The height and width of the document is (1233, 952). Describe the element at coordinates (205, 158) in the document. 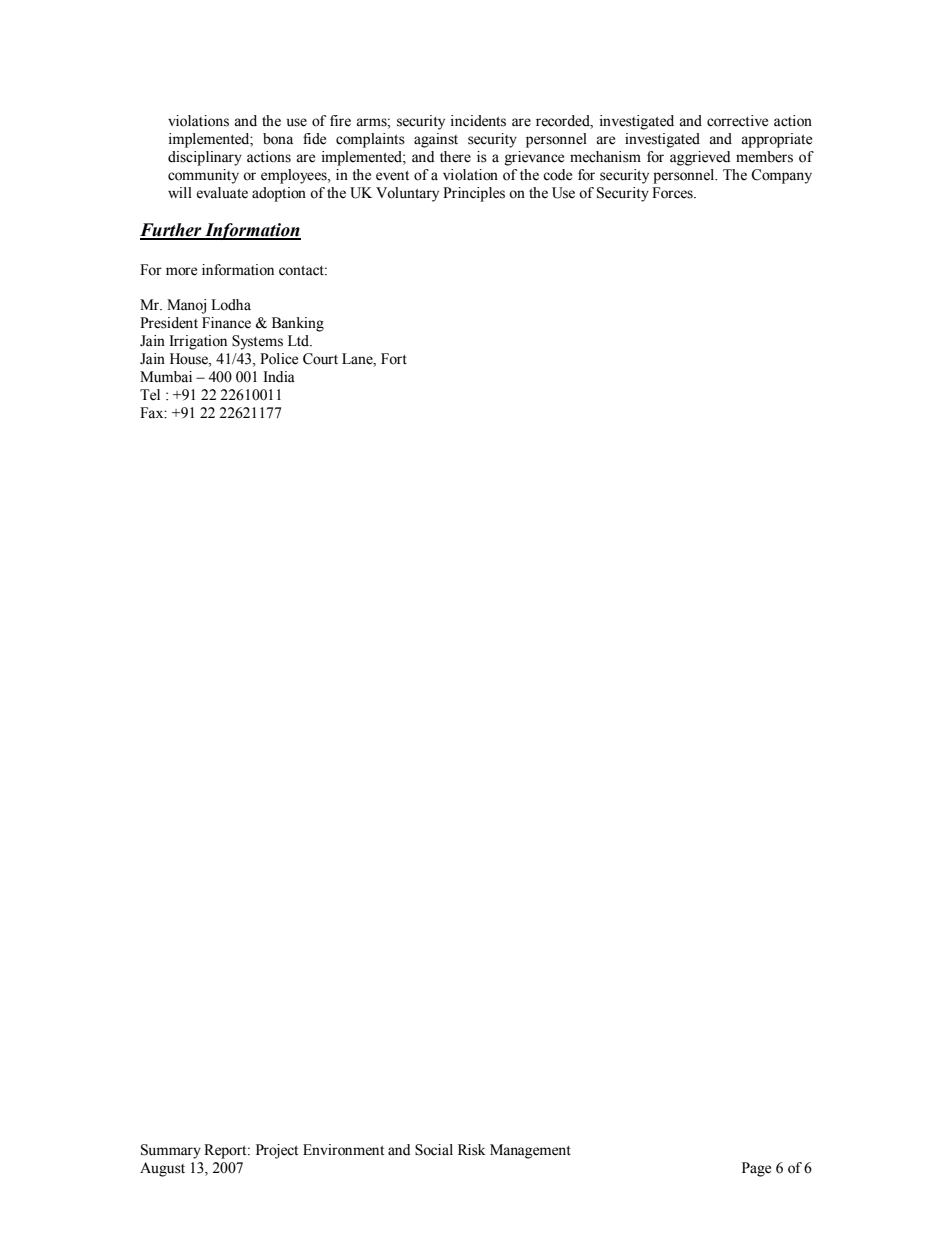

I see `disciplinary` at that location.
